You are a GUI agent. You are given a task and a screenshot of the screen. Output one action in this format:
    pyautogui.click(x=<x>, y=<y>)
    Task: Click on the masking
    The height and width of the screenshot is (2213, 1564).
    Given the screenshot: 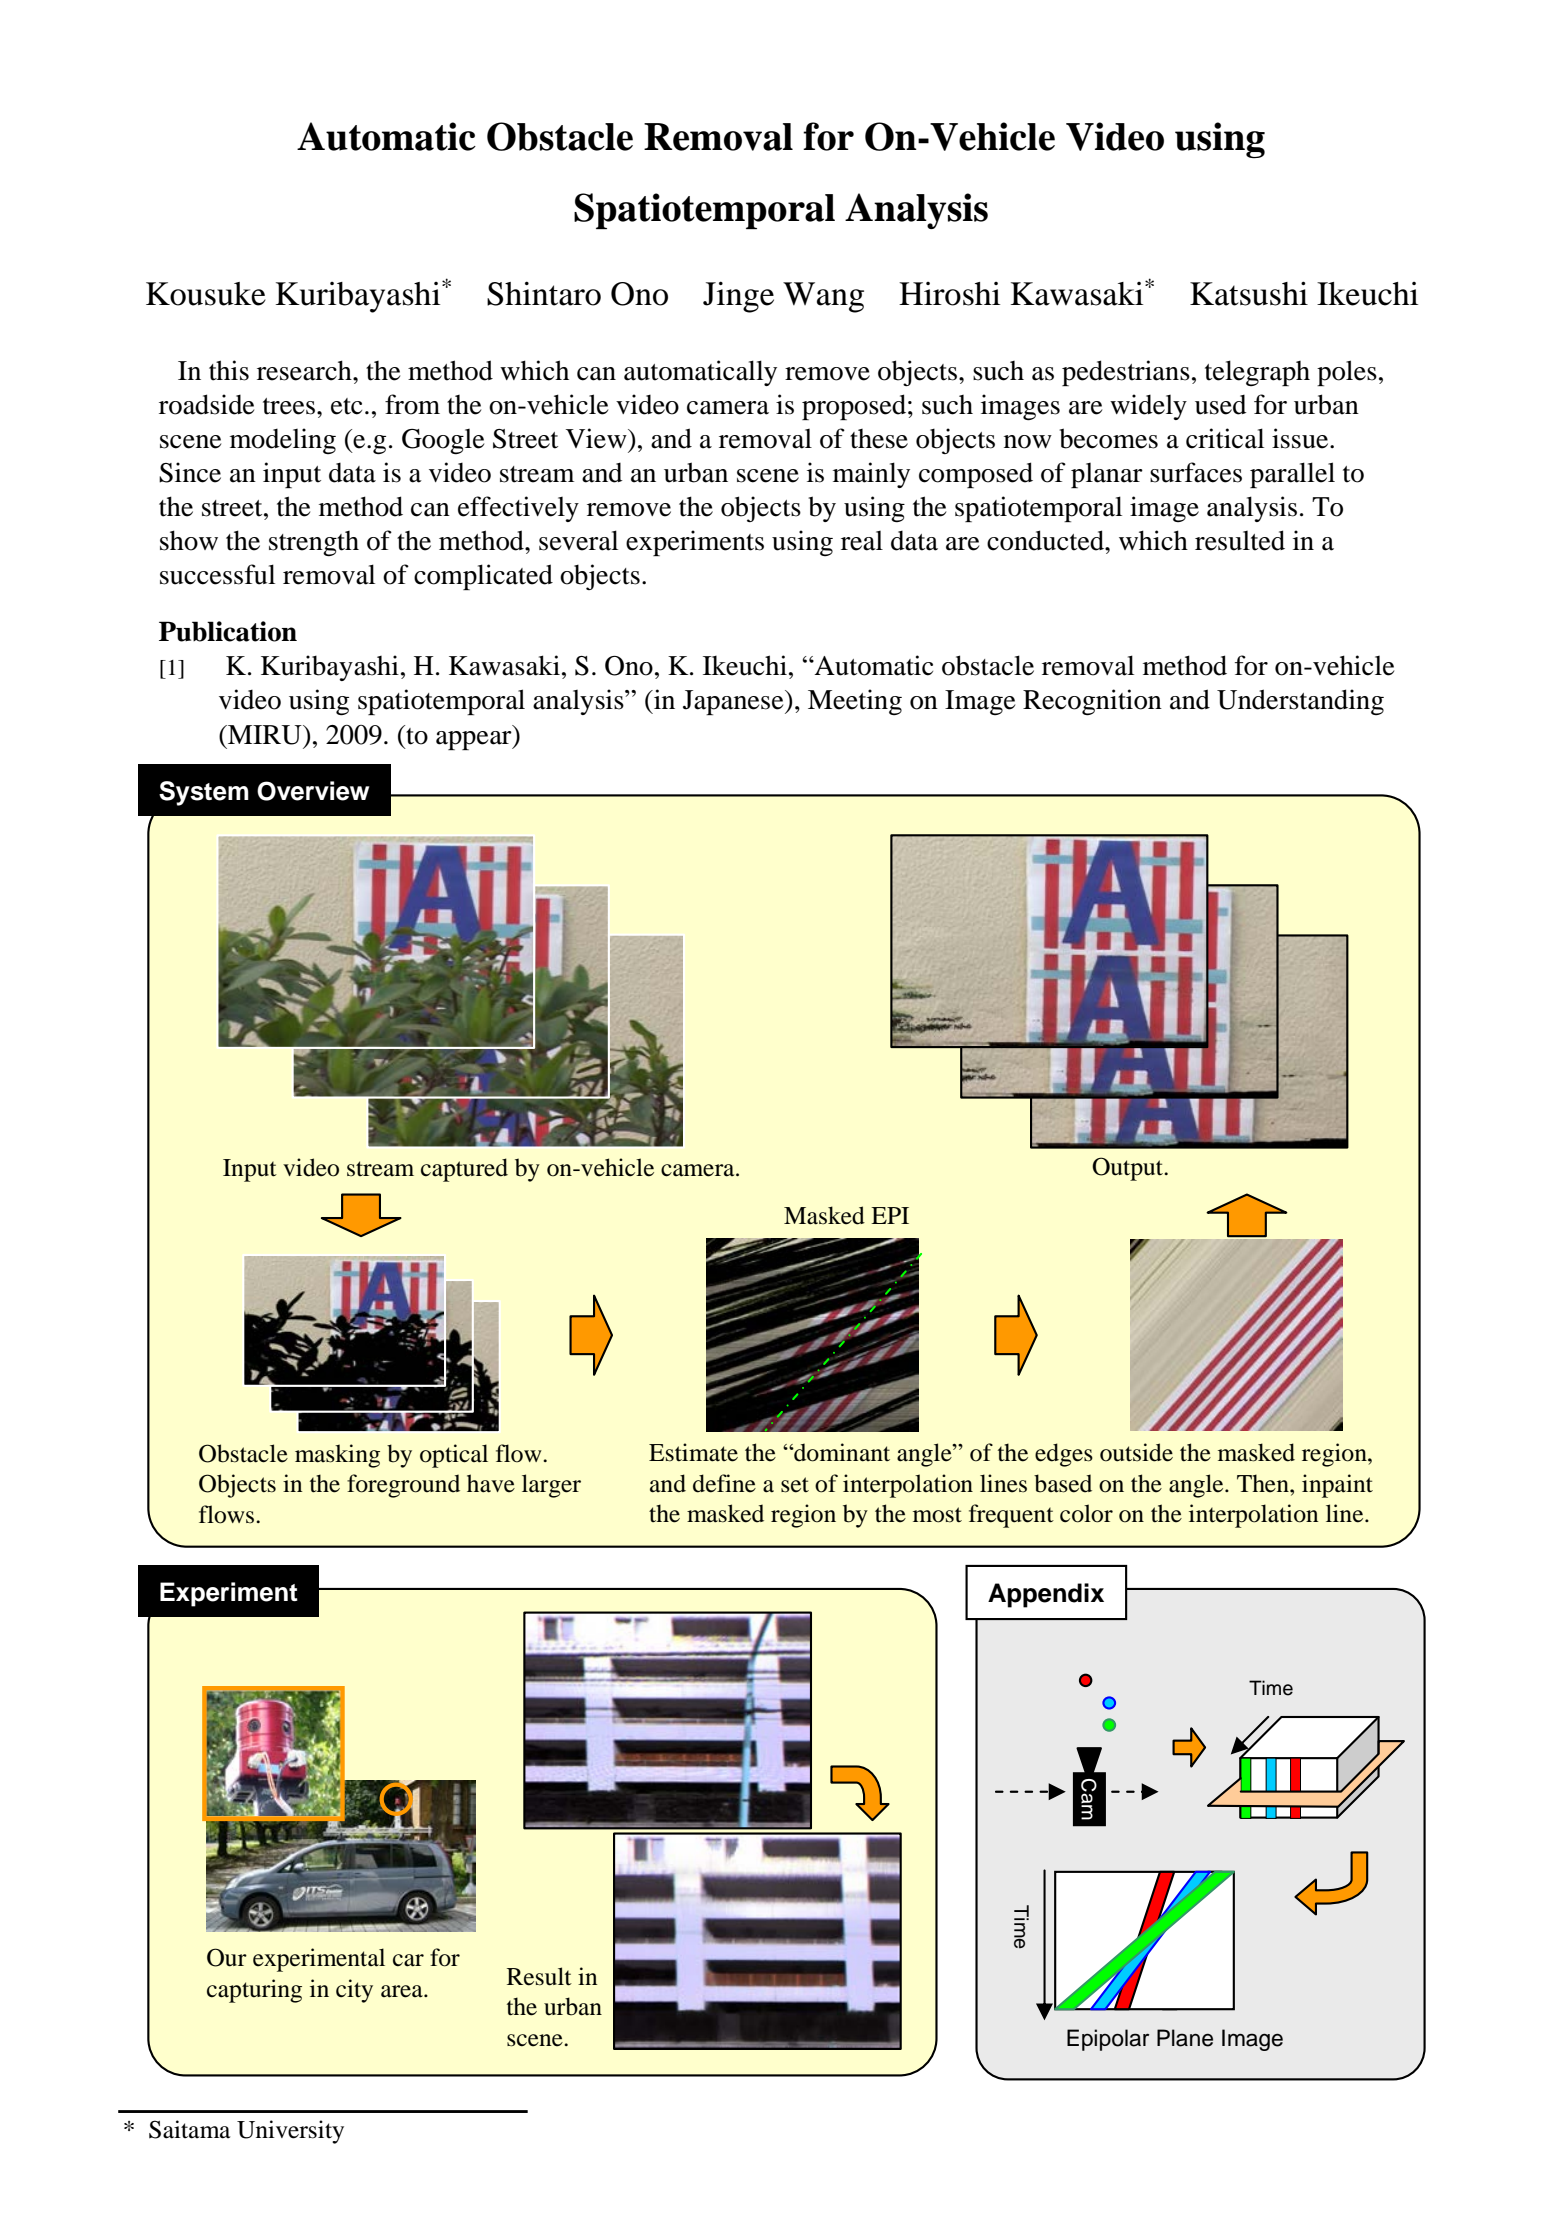 What is the action you would take?
    pyautogui.click(x=337, y=1456)
